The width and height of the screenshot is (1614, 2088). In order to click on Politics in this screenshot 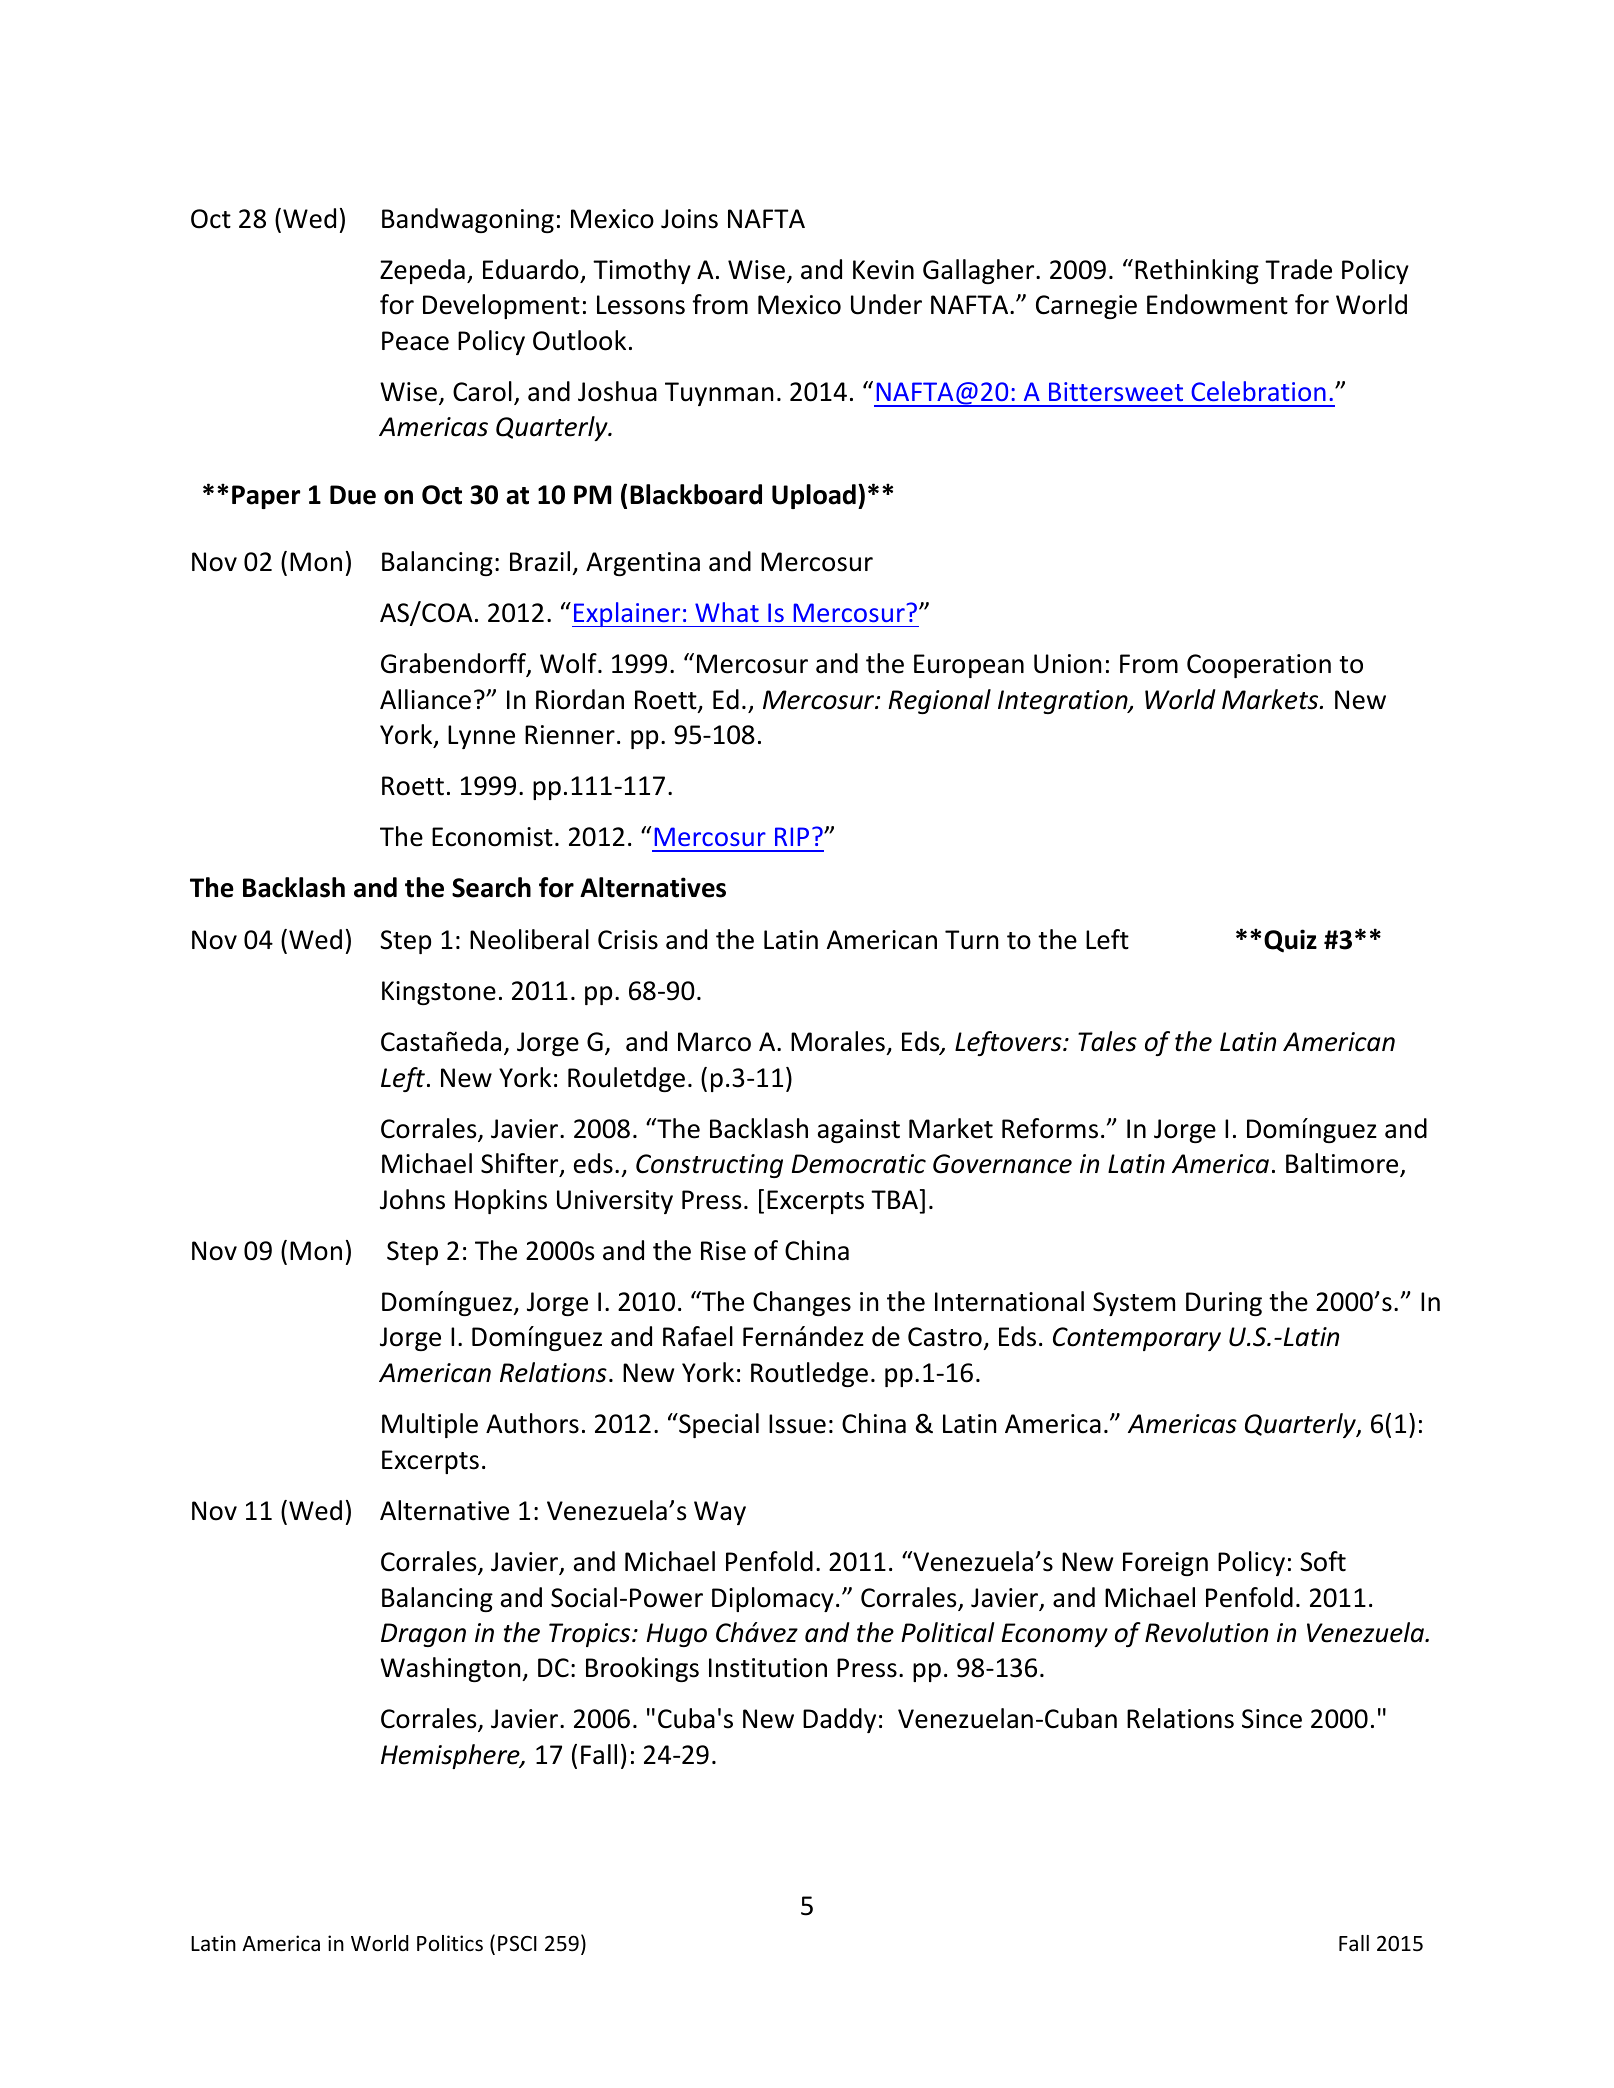, I will do `click(450, 1943)`.
